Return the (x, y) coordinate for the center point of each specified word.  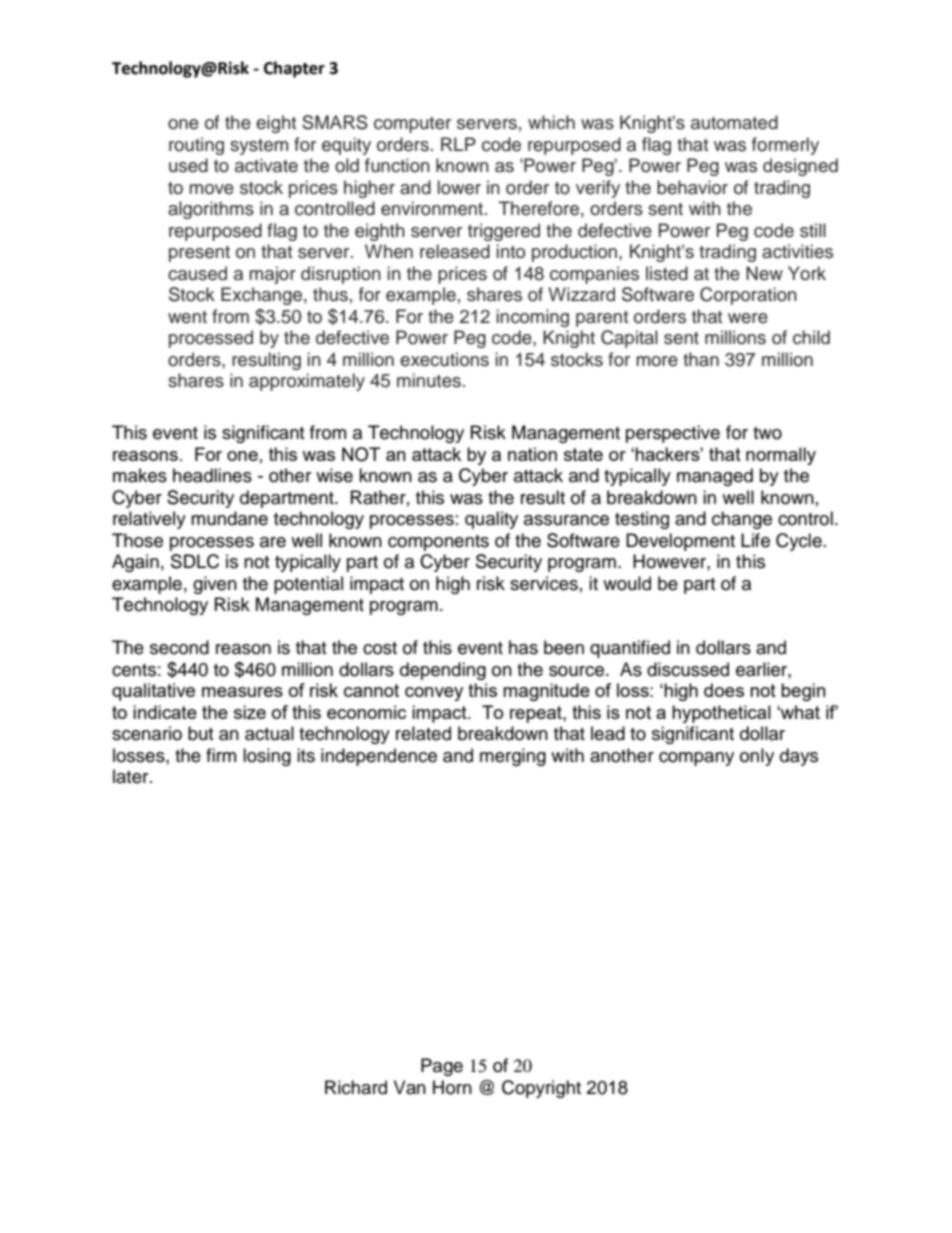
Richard (356, 1087)
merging (513, 757)
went (187, 317)
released (455, 251)
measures (242, 692)
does (724, 690)
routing (196, 146)
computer (412, 125)
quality (491, 520)
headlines (212, 475)
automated (734, 122)
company (696, 759)
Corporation (748, 296)
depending (443, 671)
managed (715, 477)
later (132, 776)
